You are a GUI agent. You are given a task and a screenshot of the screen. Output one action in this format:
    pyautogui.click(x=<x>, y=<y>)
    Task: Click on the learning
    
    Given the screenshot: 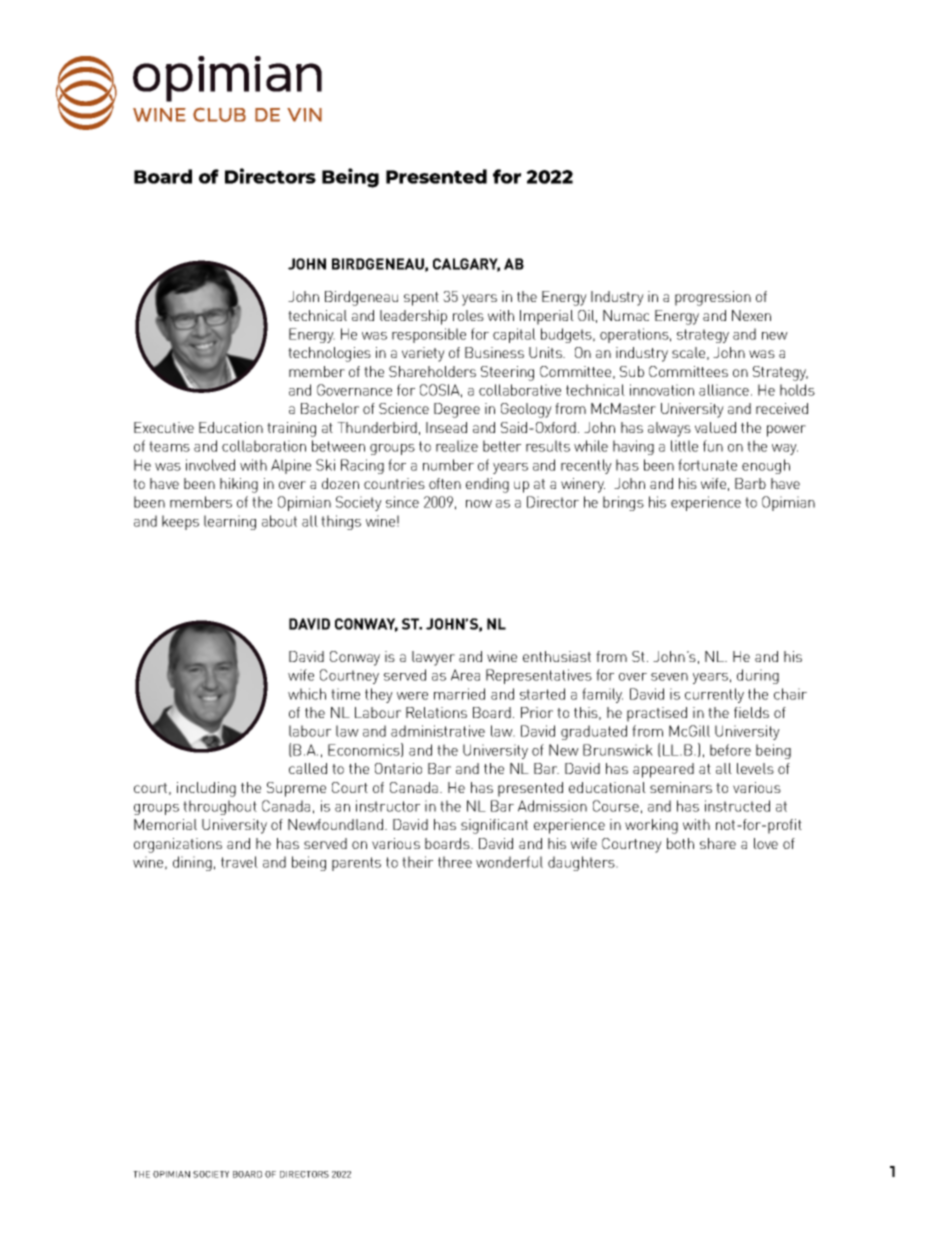 What is the action you would take?
    pyautogui.click(x=230, y=522)
